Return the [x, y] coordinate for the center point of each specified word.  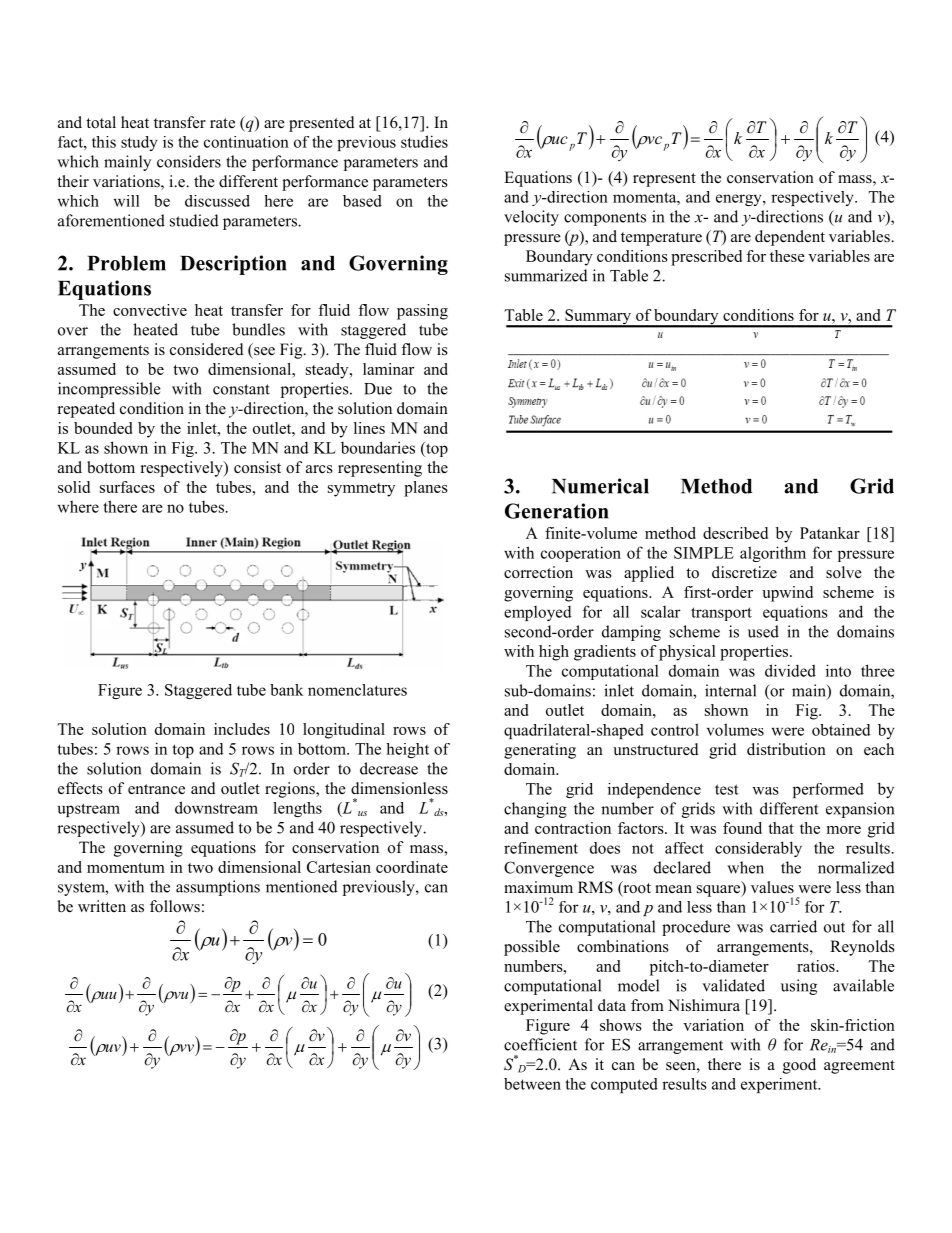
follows [175, 906]
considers [189, 161]
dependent [790, 238]
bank [287, 690]
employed [538, 613]
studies [424, 141]
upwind [787, 594]
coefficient [540, 1044]
